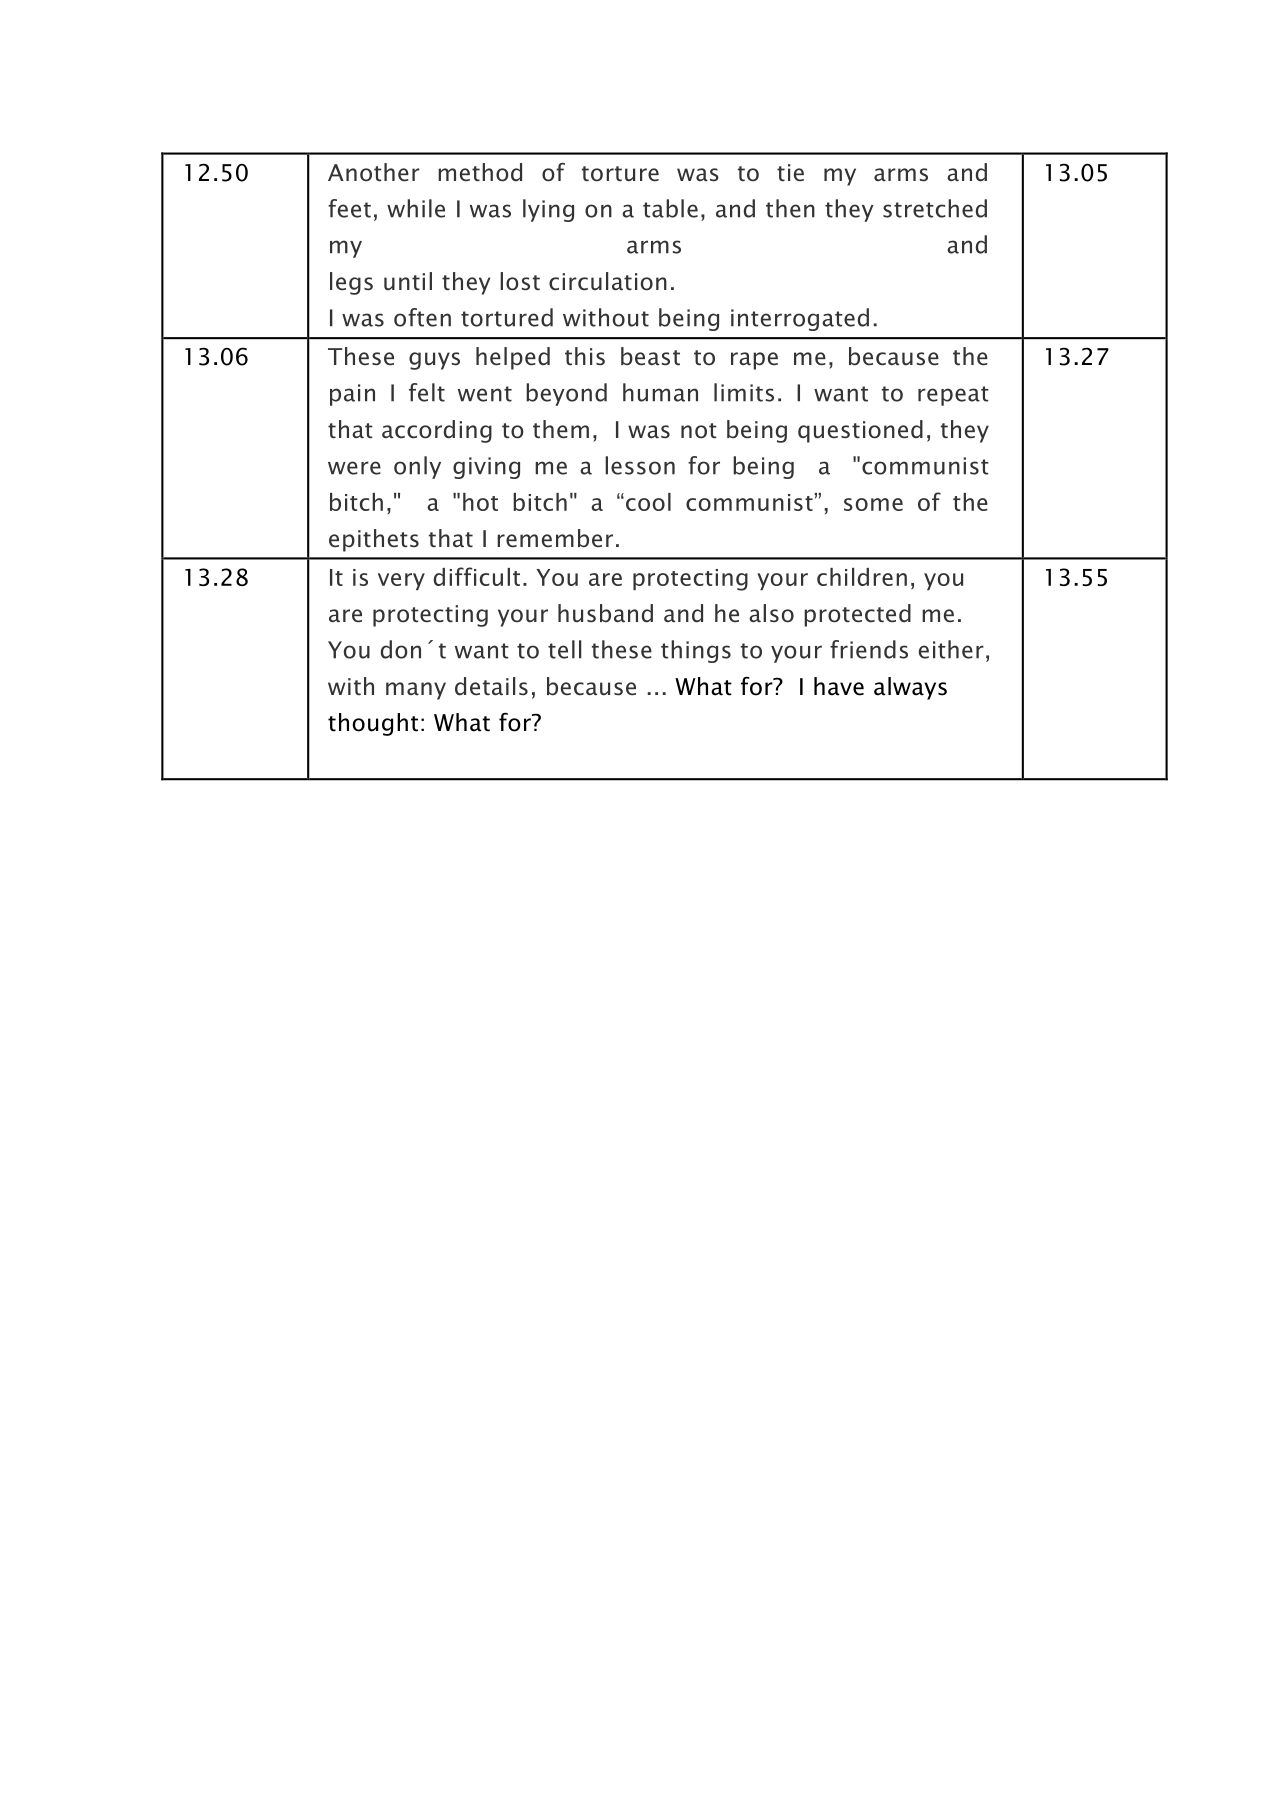 This image has height=1814, width=1282. What do you see at coordinates (650, 356) in the image?
I see `beast` at bounding box center [650, 356].
